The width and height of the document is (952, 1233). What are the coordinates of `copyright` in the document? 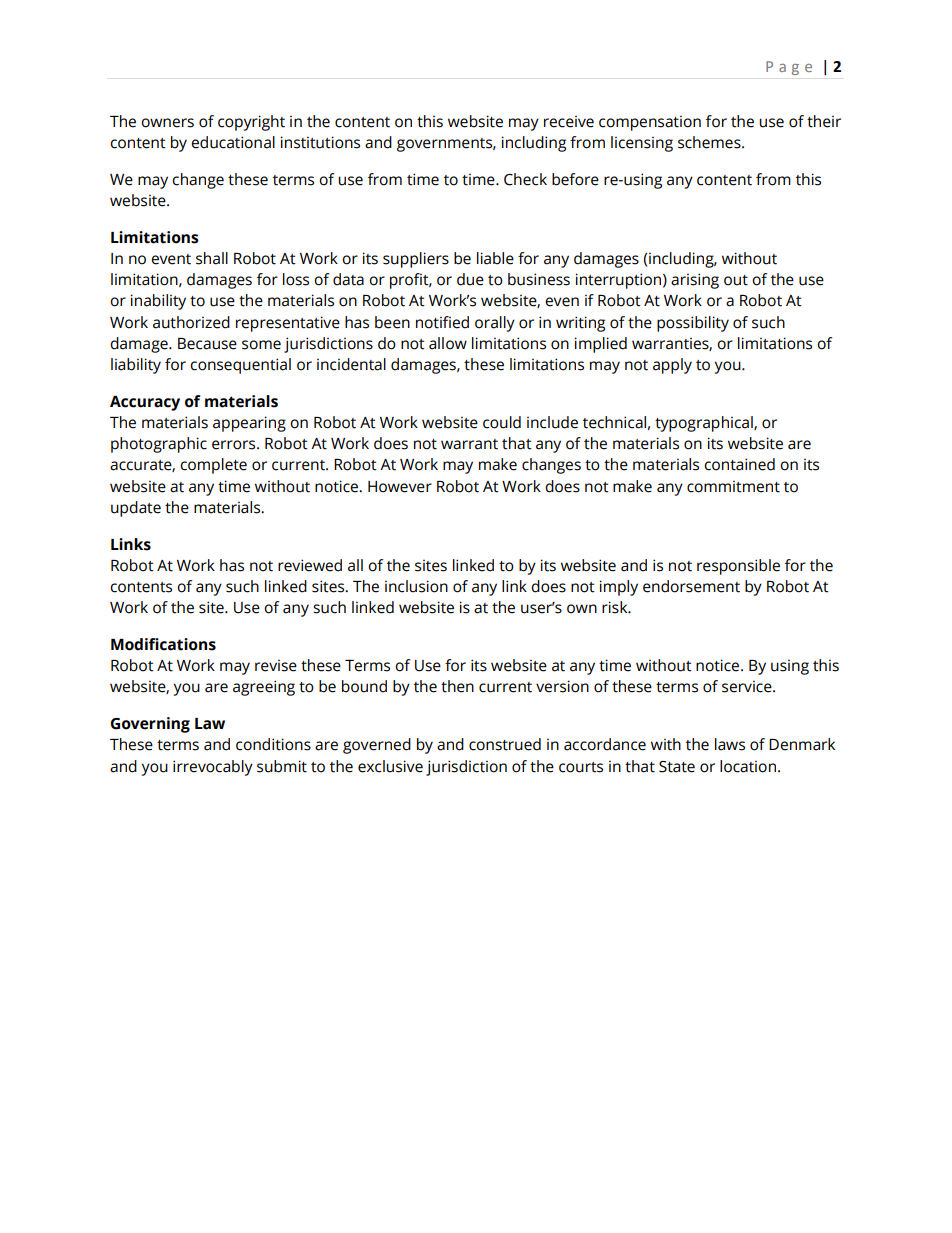 It's located at (251, 123).
